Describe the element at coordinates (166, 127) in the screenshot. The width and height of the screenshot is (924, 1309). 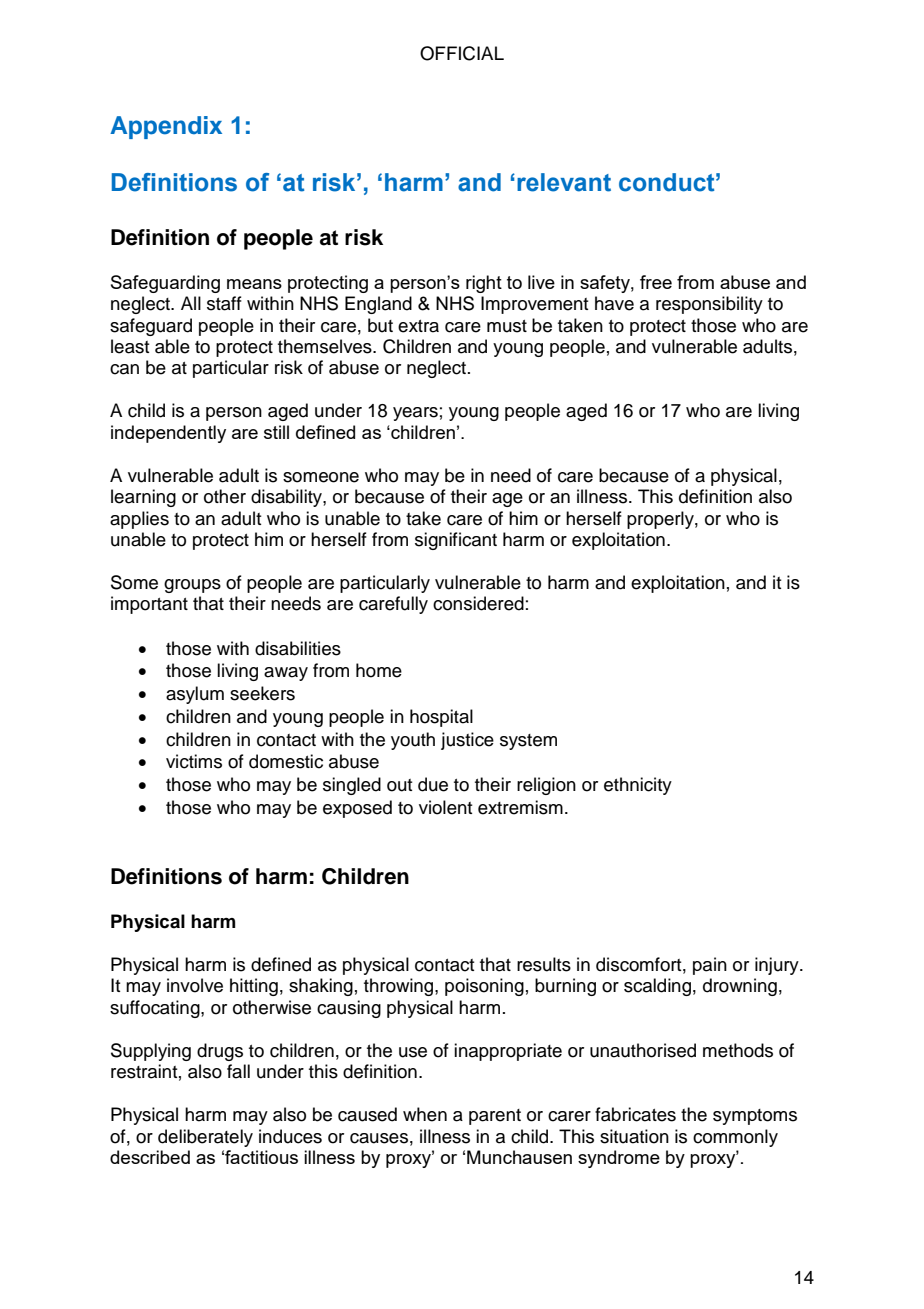
I see `Appendix` at that location.
